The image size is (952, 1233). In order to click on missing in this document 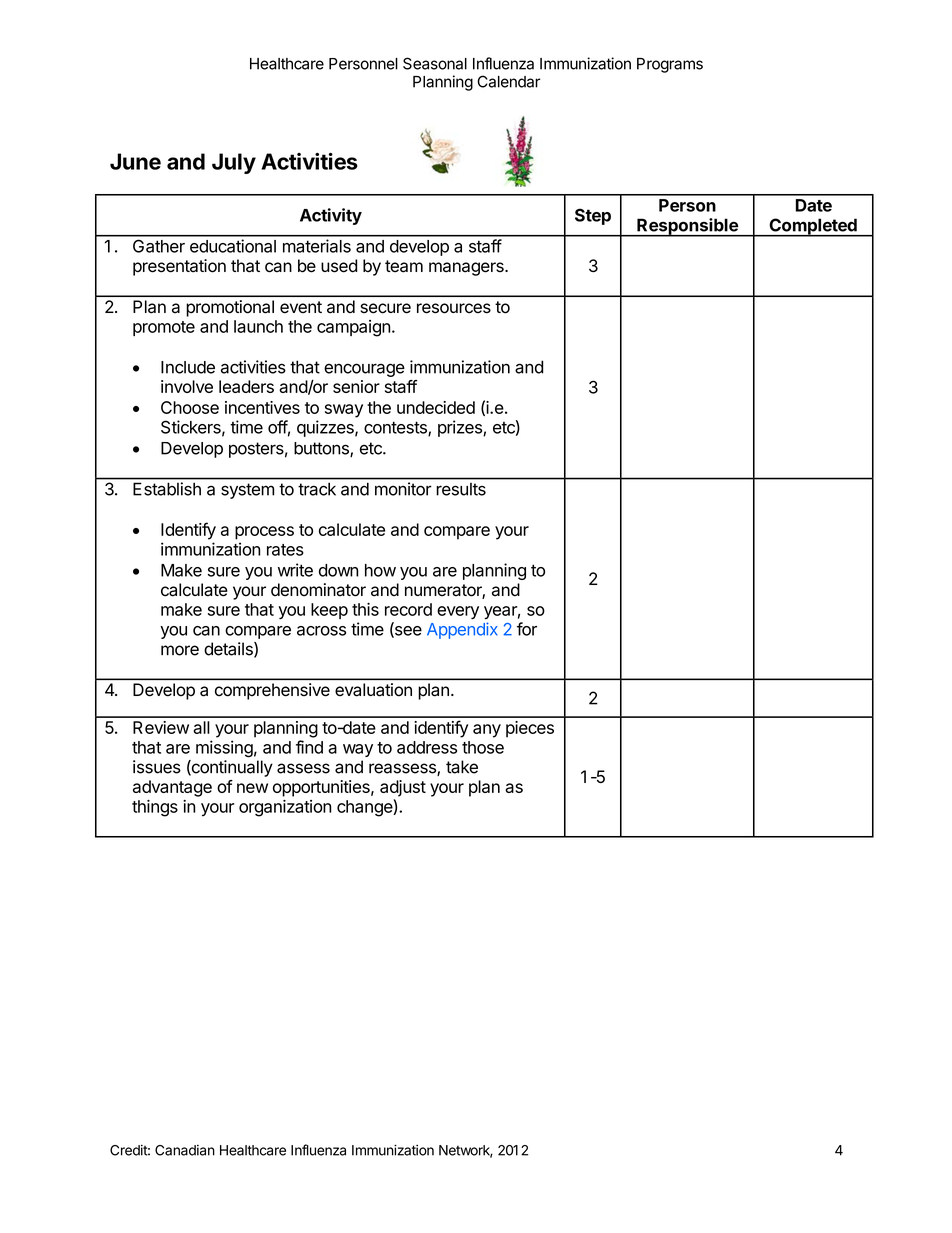, I will do `click(224, 749)`.
